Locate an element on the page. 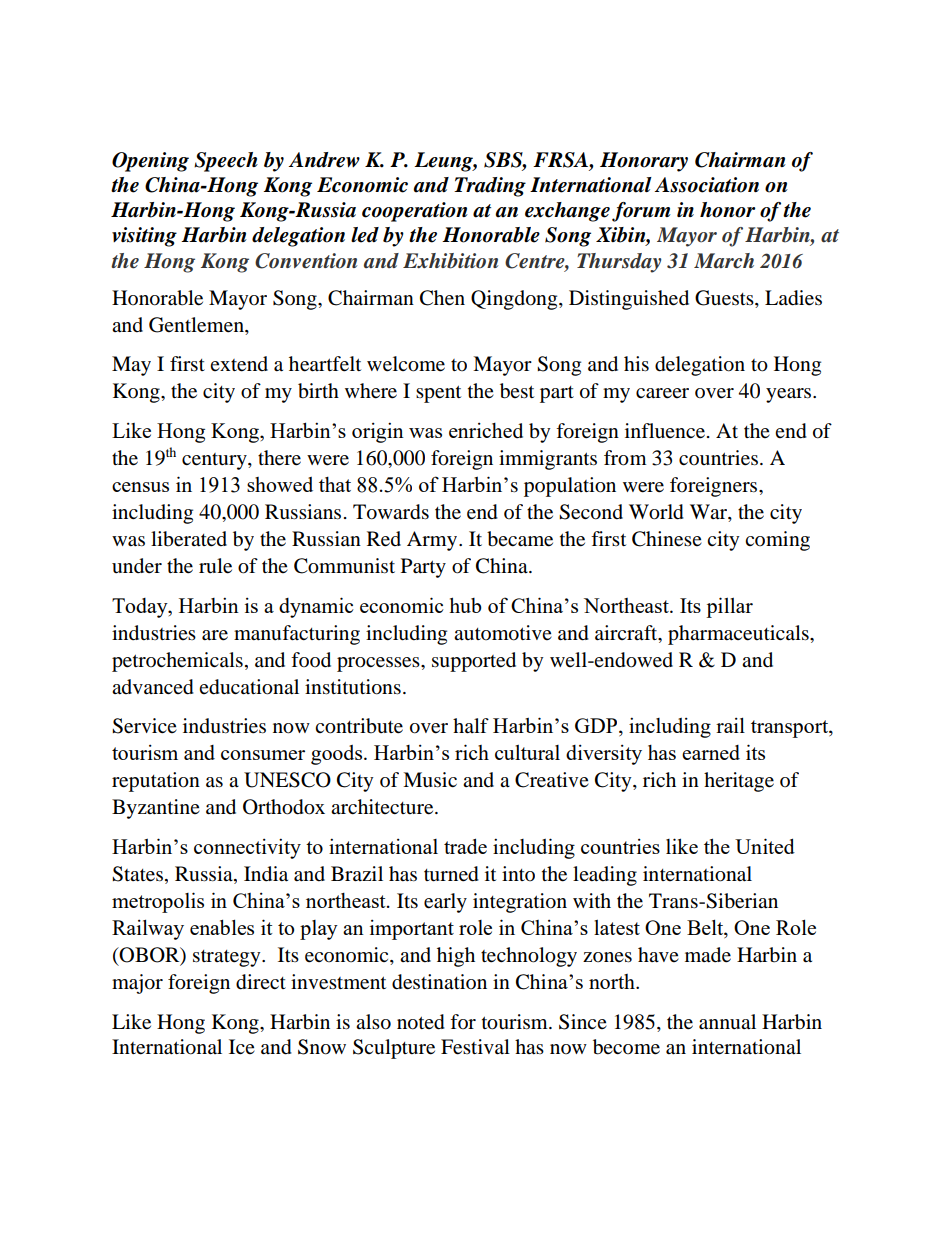 The width and height of the image is (952, 1233). trade is located at coordinates (465, 846).
